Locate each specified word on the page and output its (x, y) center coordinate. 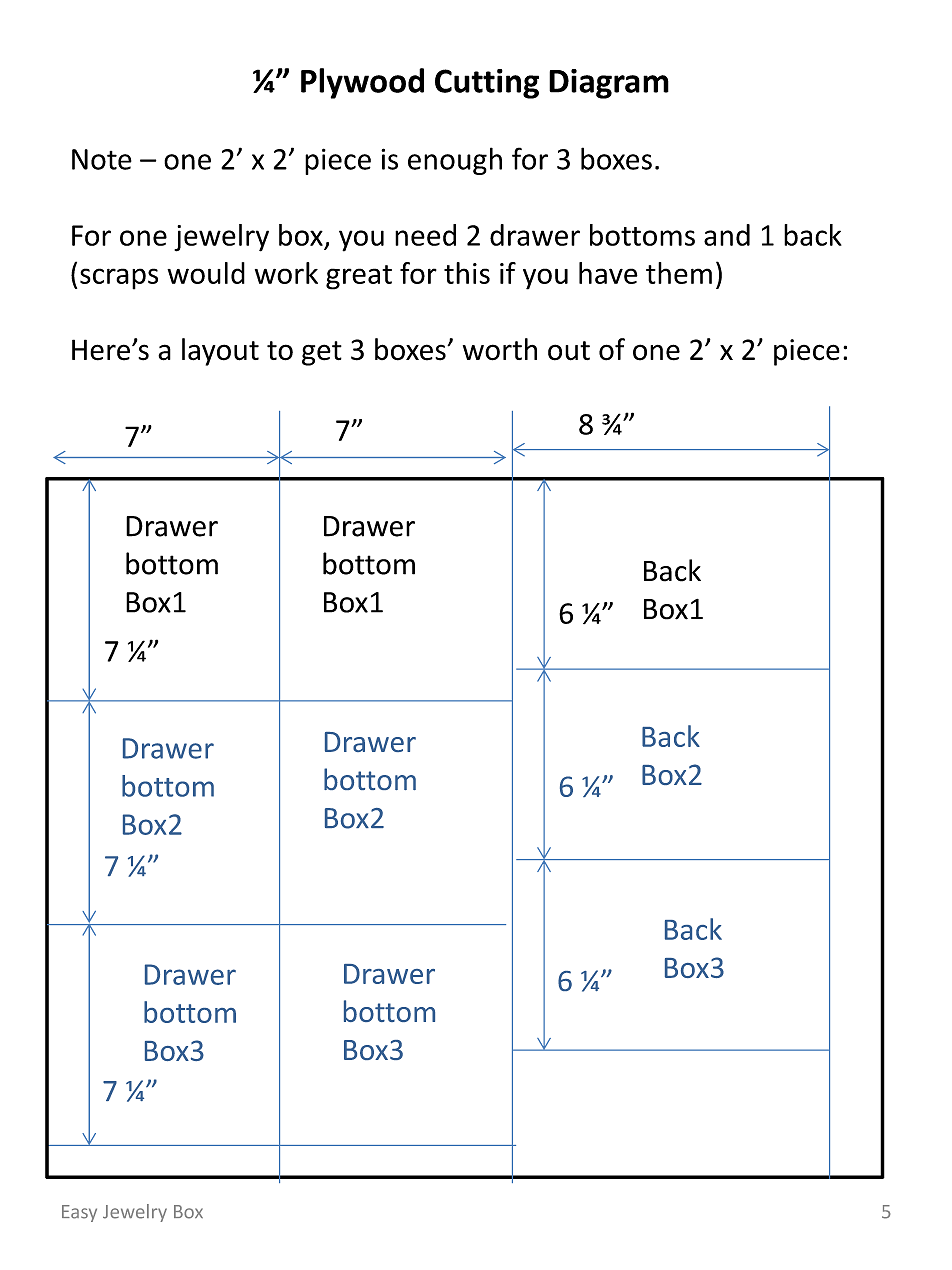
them (679, 273)
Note (102, 159)
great (359, 277)
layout (220, 352)
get (322, 353)
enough (455, 161)
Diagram (609, 84)
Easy (79, 1213)
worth (500, 349)
